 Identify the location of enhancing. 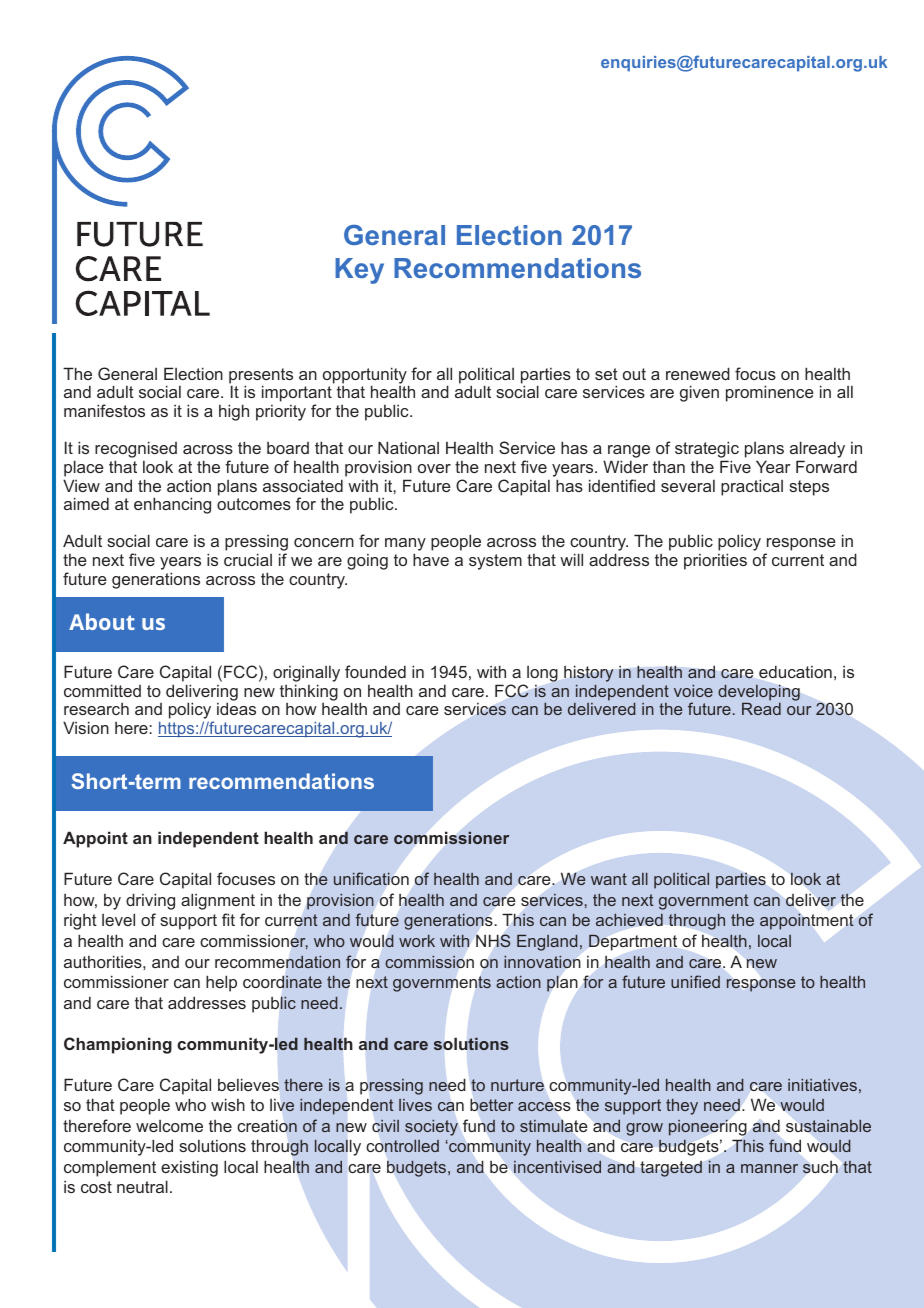
(172, 505).
